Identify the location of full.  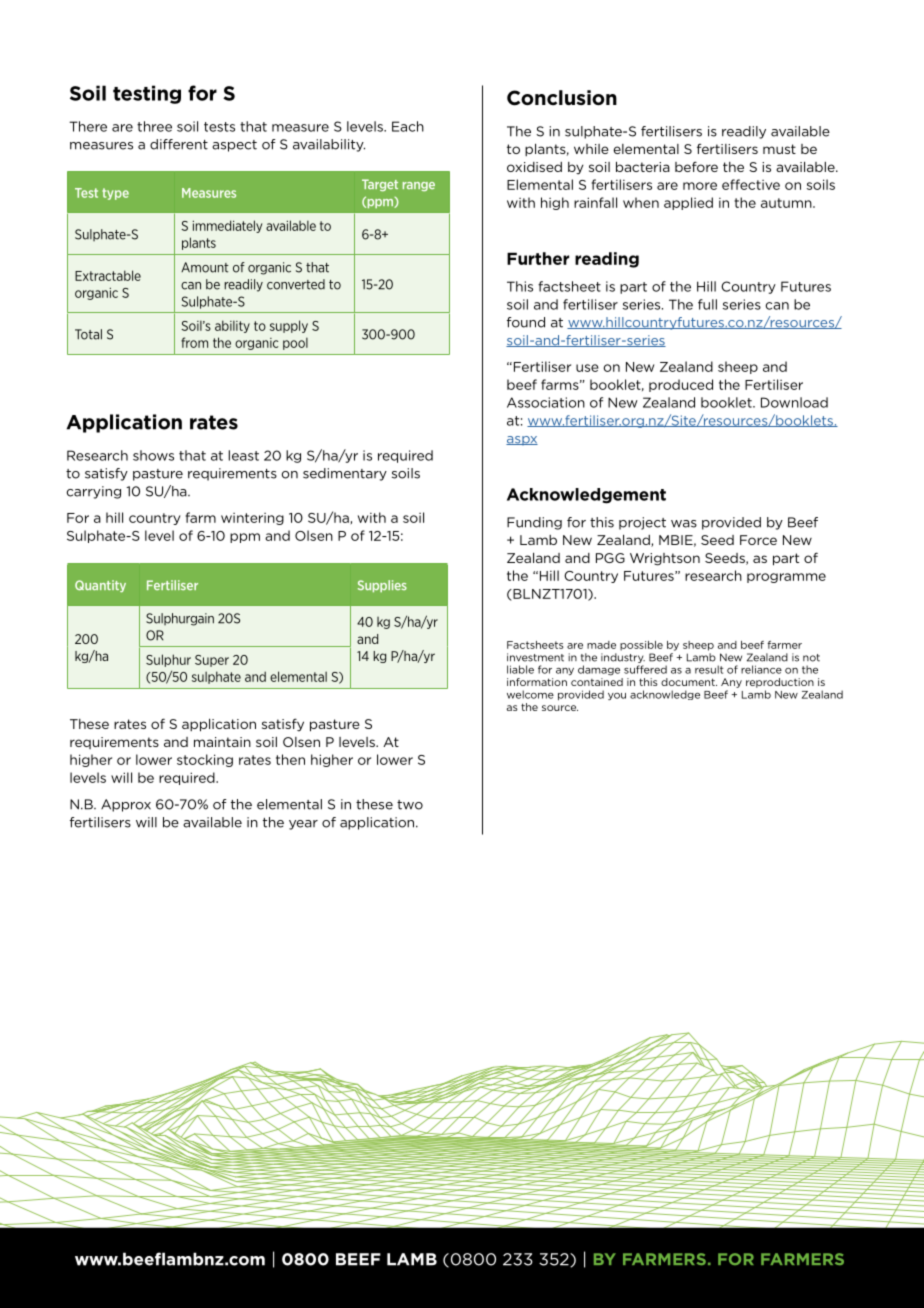
(707, 304).
